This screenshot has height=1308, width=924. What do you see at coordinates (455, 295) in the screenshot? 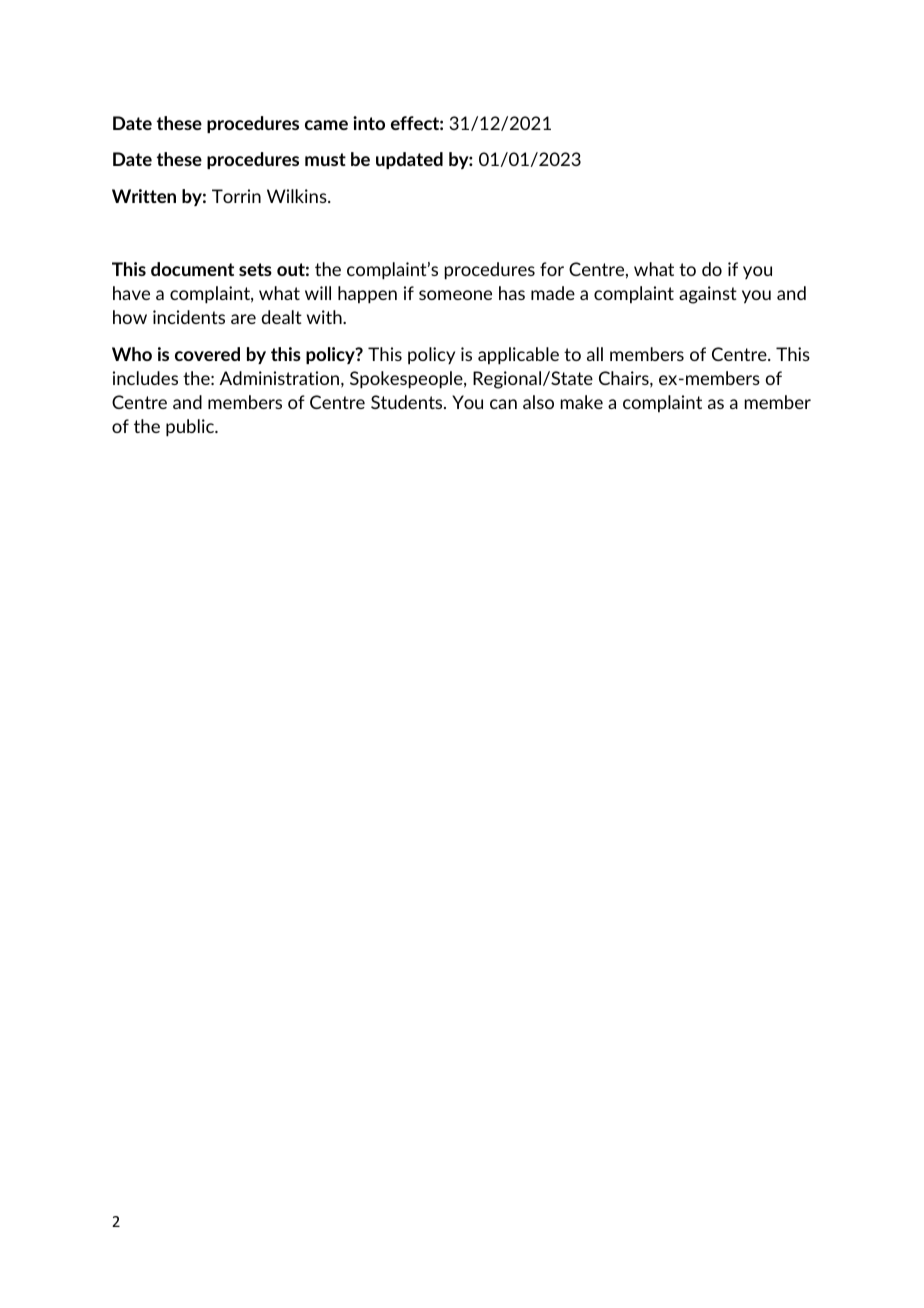
I see `someone` at bounding box center [455, 295].
